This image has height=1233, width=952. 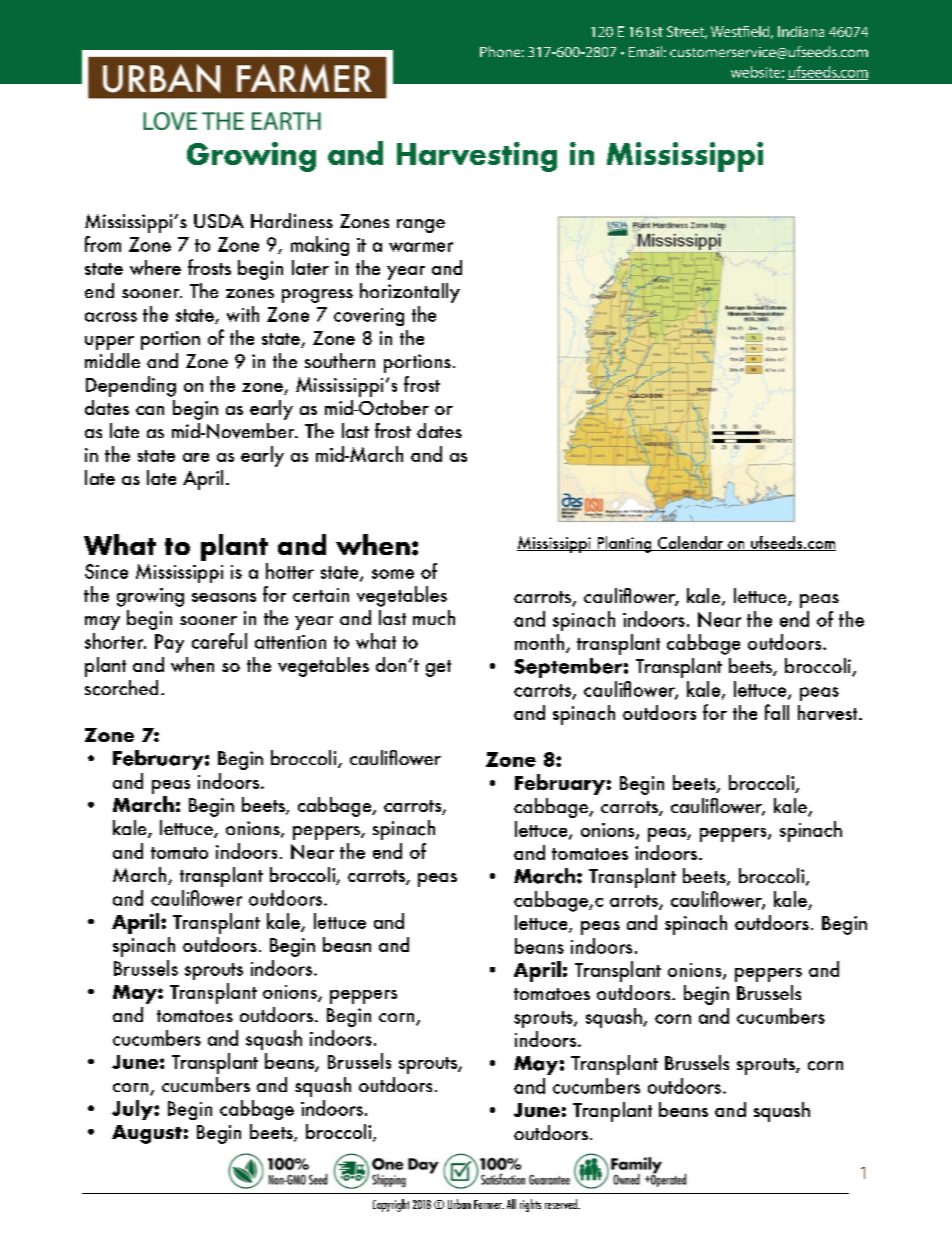 What do you see at coordinates (421, 226) in the image?
I see `range` at bounding box center [421, 226].
